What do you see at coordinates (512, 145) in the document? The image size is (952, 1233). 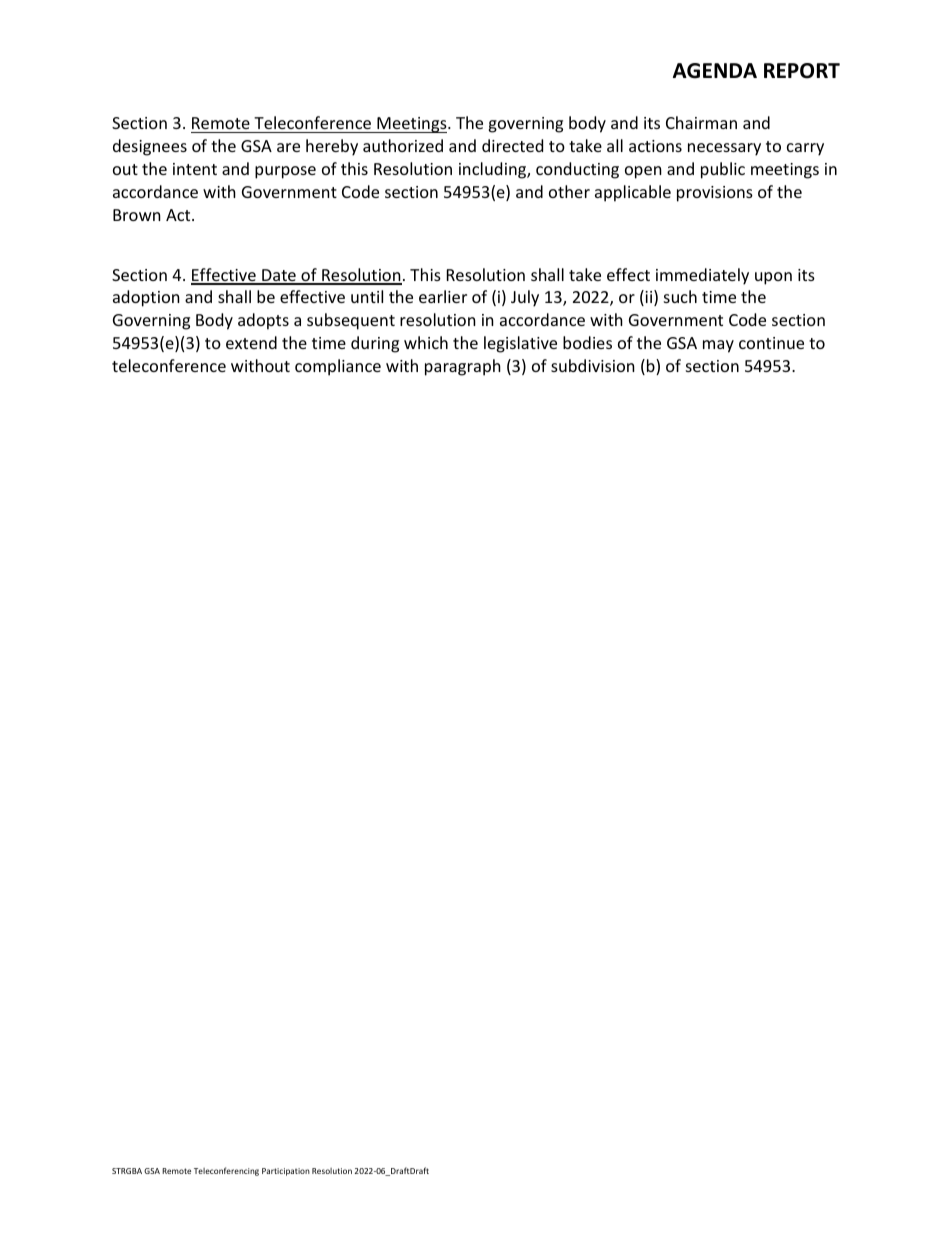 I see `directed` at bounding box center [512, 145].
